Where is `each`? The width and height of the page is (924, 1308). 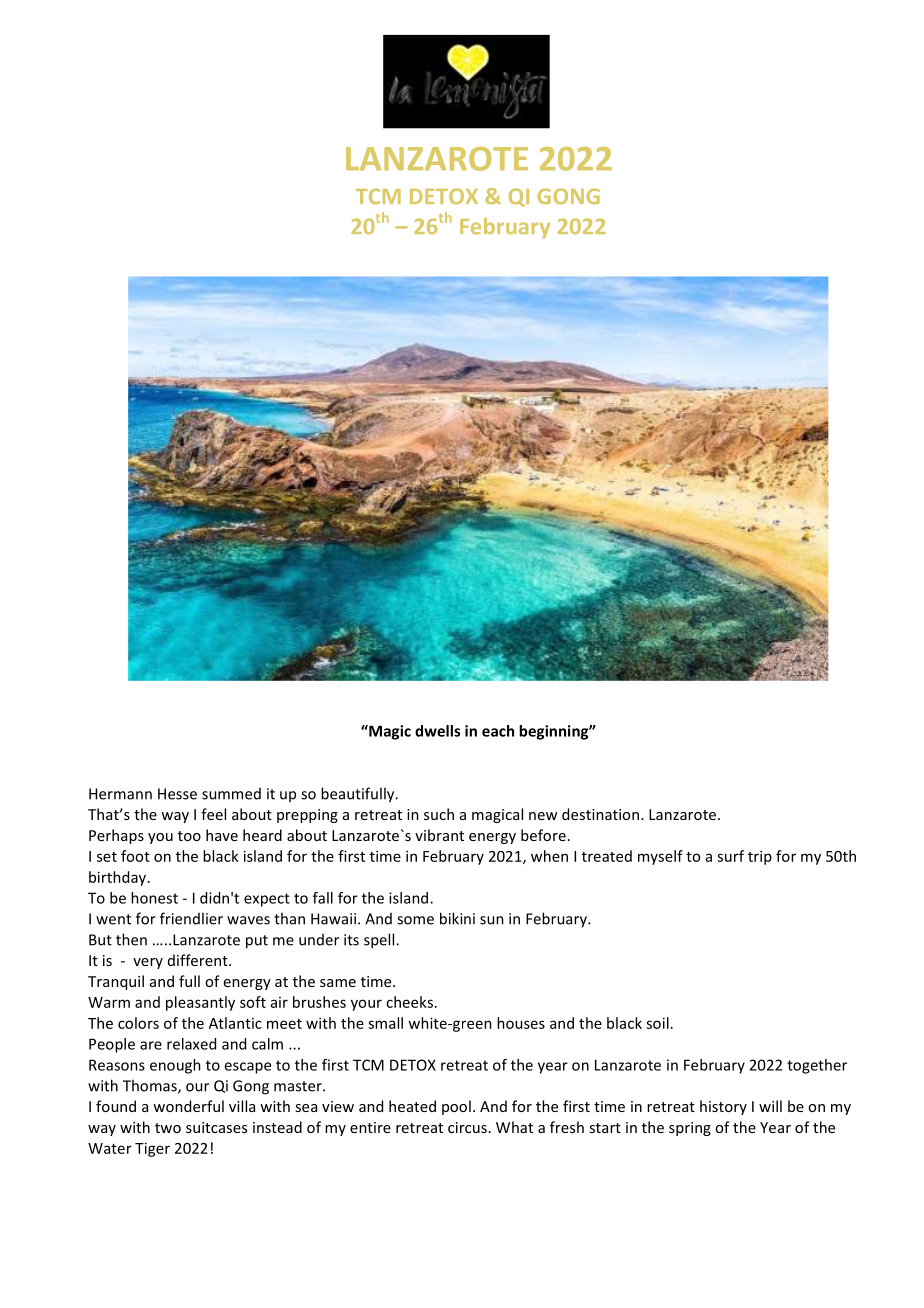
each is located at coordinates (498, 731).
